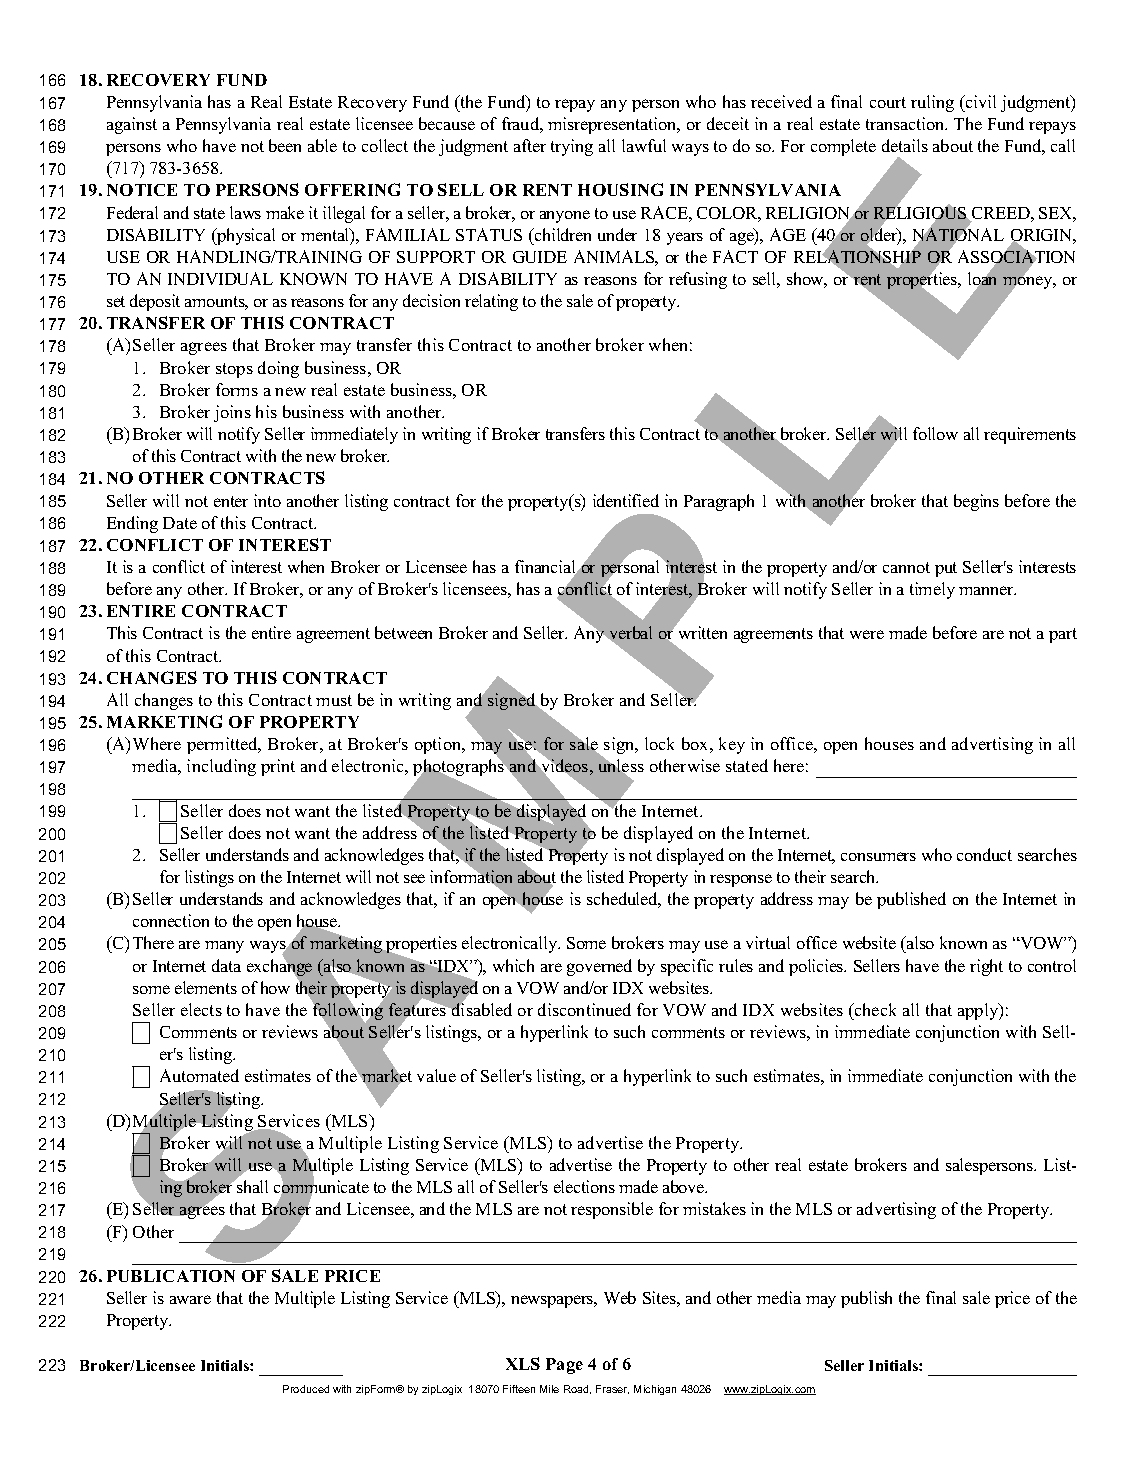 The height and width of the page is (1462, 1130). What do you see at coordinates (905, 145) in the page?
I see `details` at bounding box center [905, 145].
